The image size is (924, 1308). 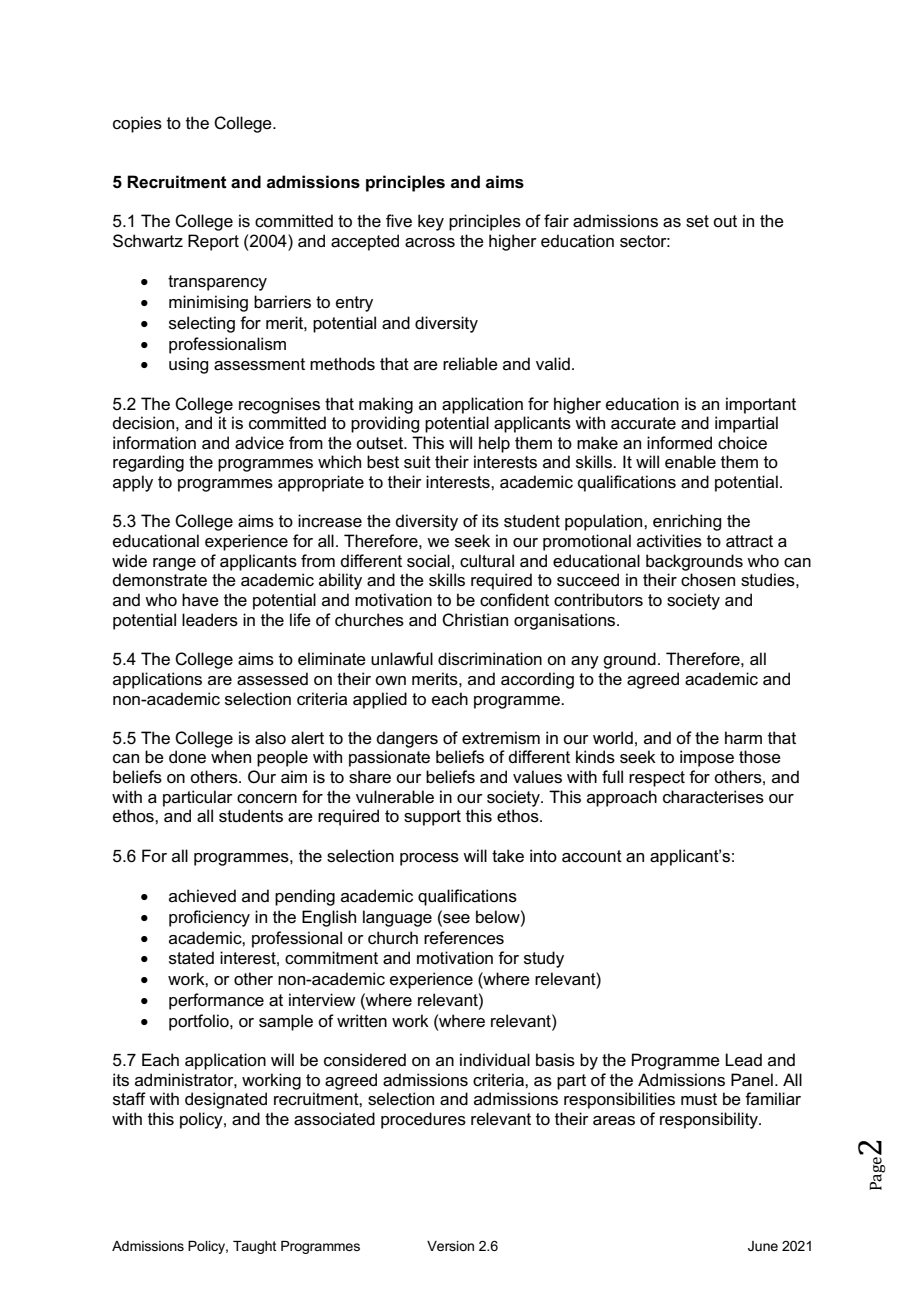 I want to click on information, so click(x=154, y=443).
